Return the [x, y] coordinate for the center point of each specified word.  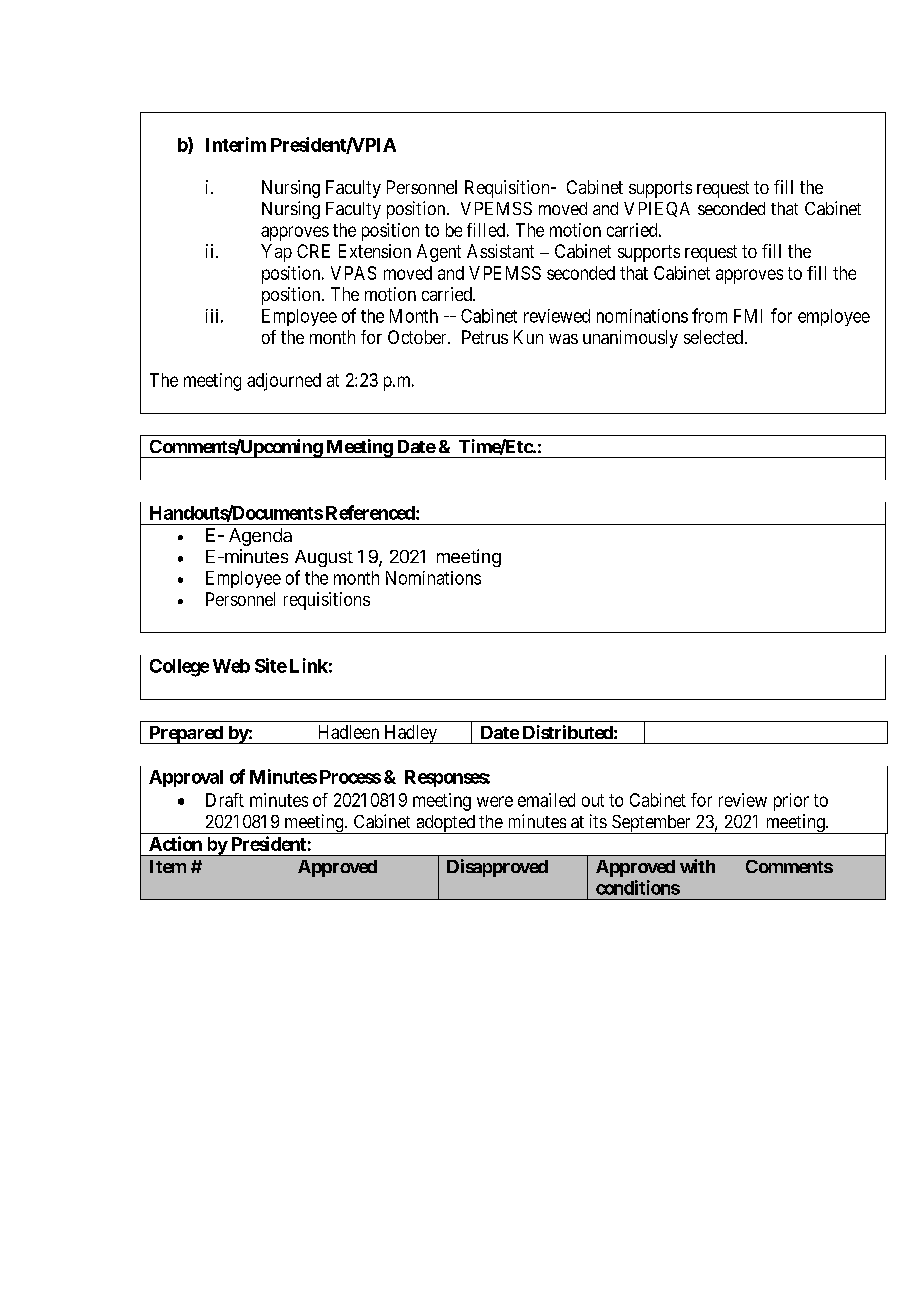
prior [791, 802]
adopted [445, 824]
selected [713, 337]
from [709, 315]
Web [231, 666]
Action [175, 843]
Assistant [500, 251]
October [418, 337]
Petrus [485, 337]
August [324, 558]
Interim [236, 144]
